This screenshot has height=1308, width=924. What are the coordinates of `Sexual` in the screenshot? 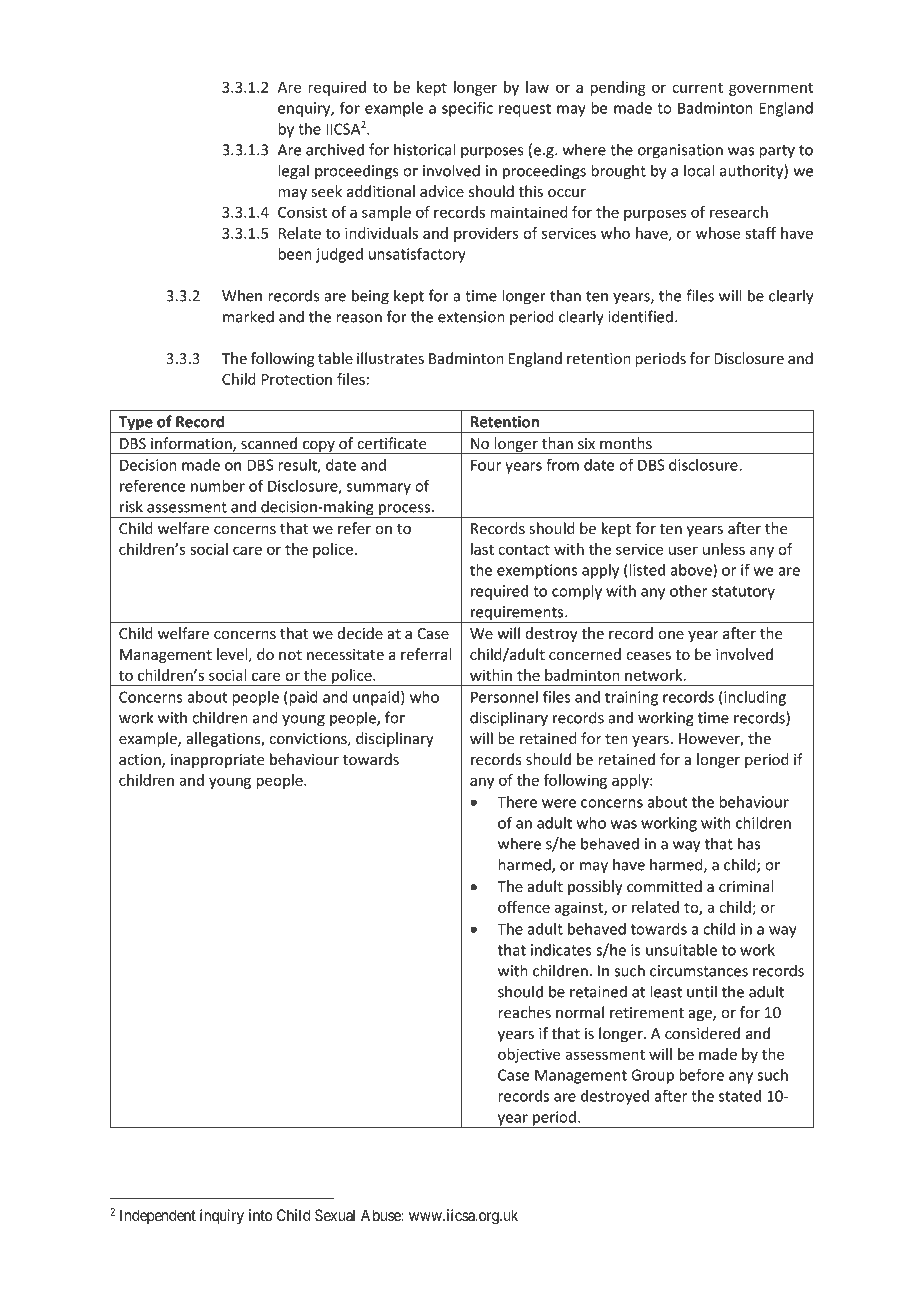 It's located at (335, 1215).
